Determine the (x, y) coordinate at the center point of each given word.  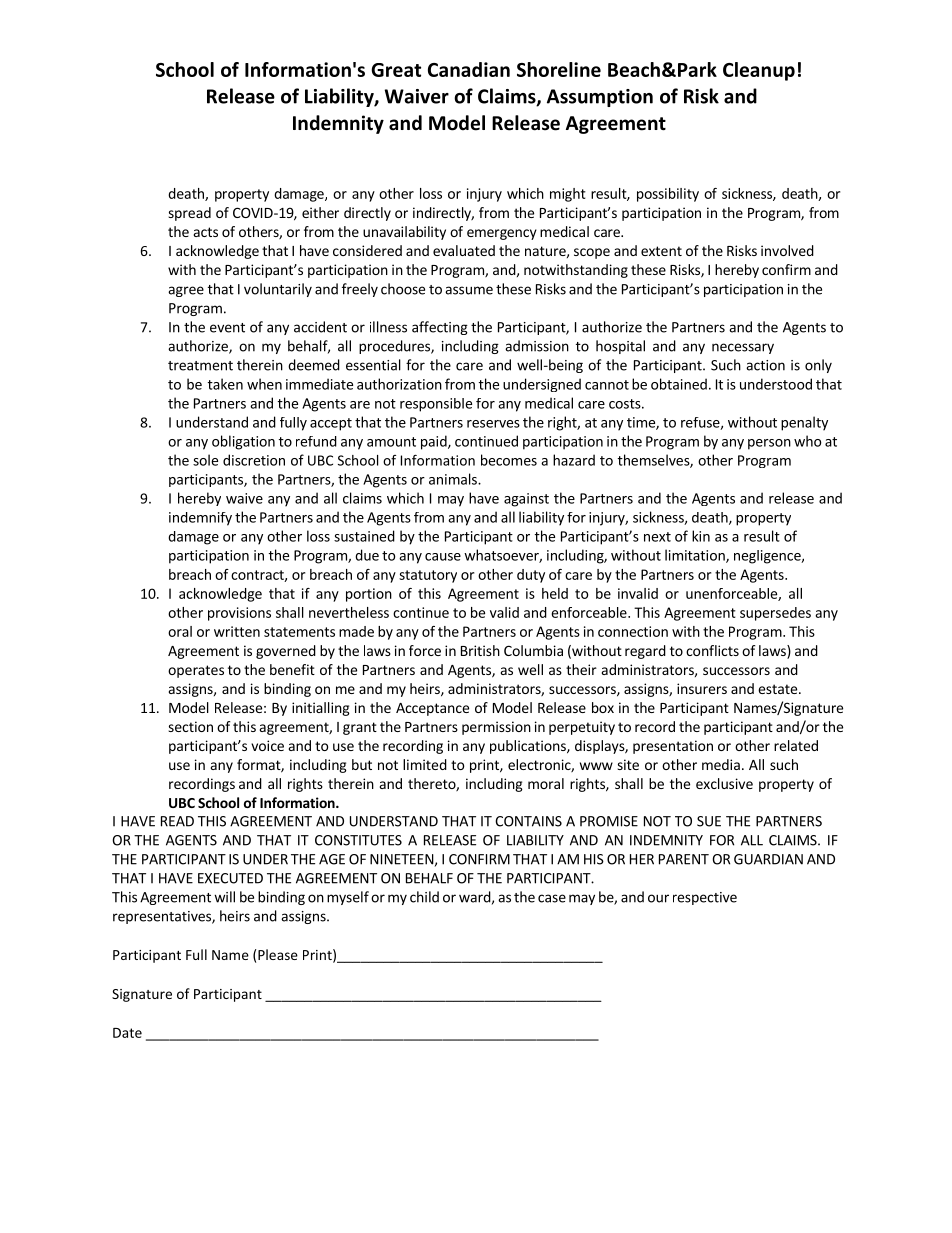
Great (396, 70)
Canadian (469, 69)
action (765, 365)
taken (225, 384)
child (424, 897)
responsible (436, 405)
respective (705, 898)
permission (496, 728)
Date (127, 1033)
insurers (702, 688)
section (190, 726)
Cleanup (759, 71)
